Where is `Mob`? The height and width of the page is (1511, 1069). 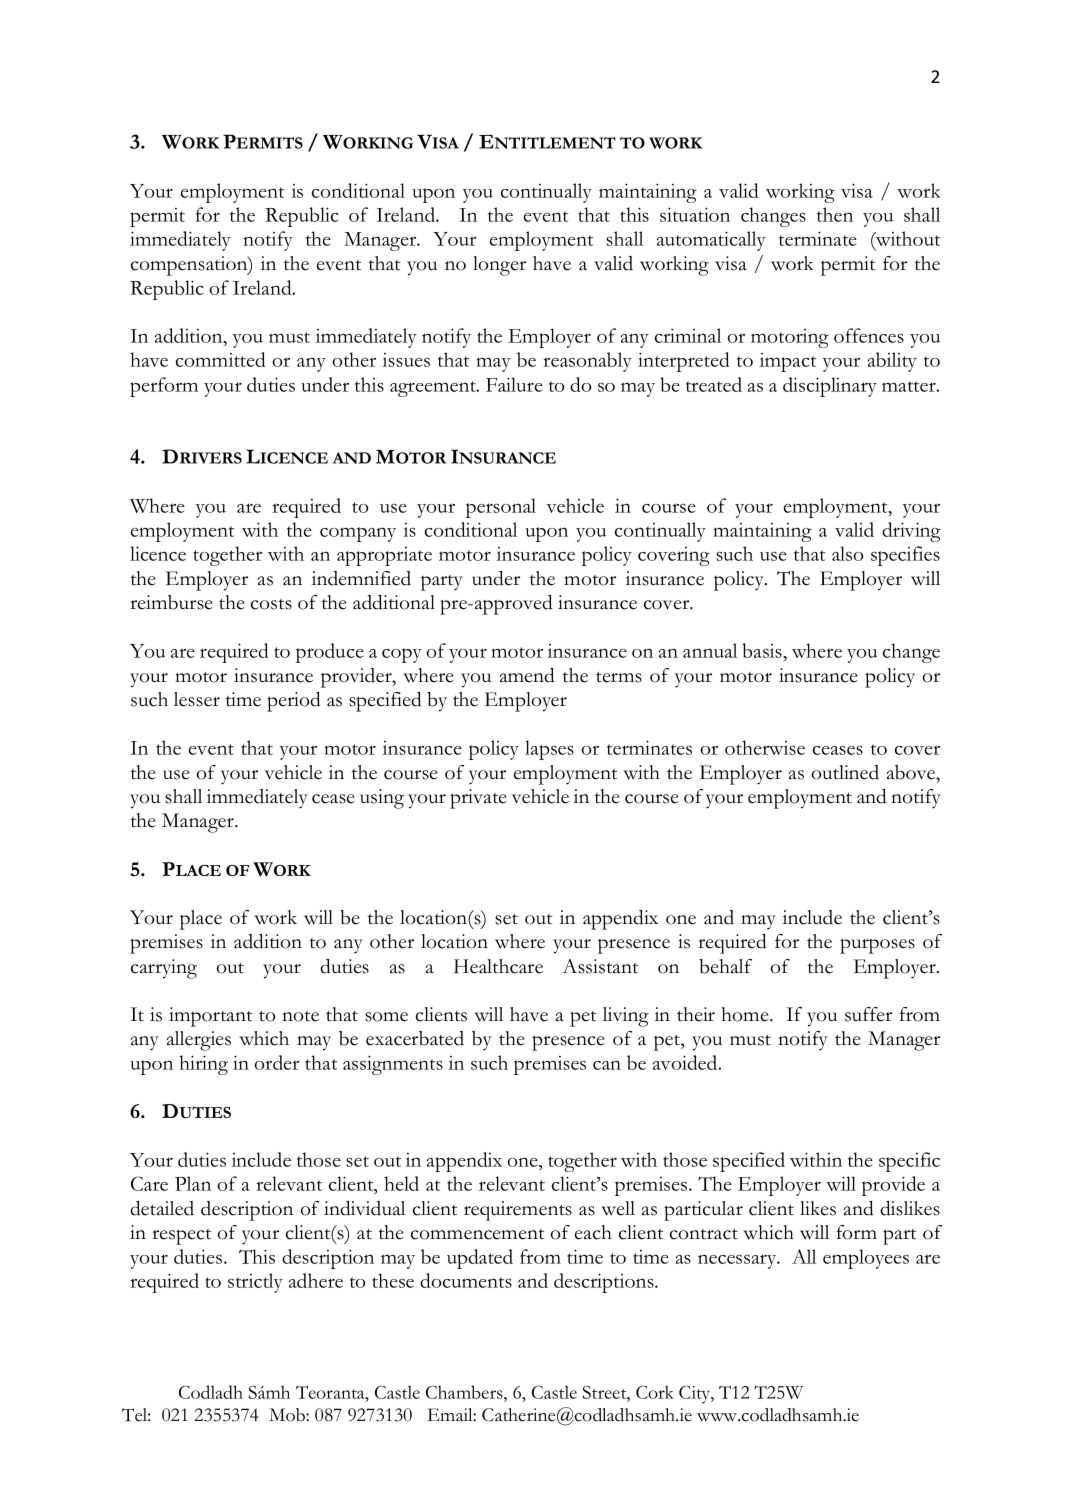 Mob is located at coordinates (288, 1415).
